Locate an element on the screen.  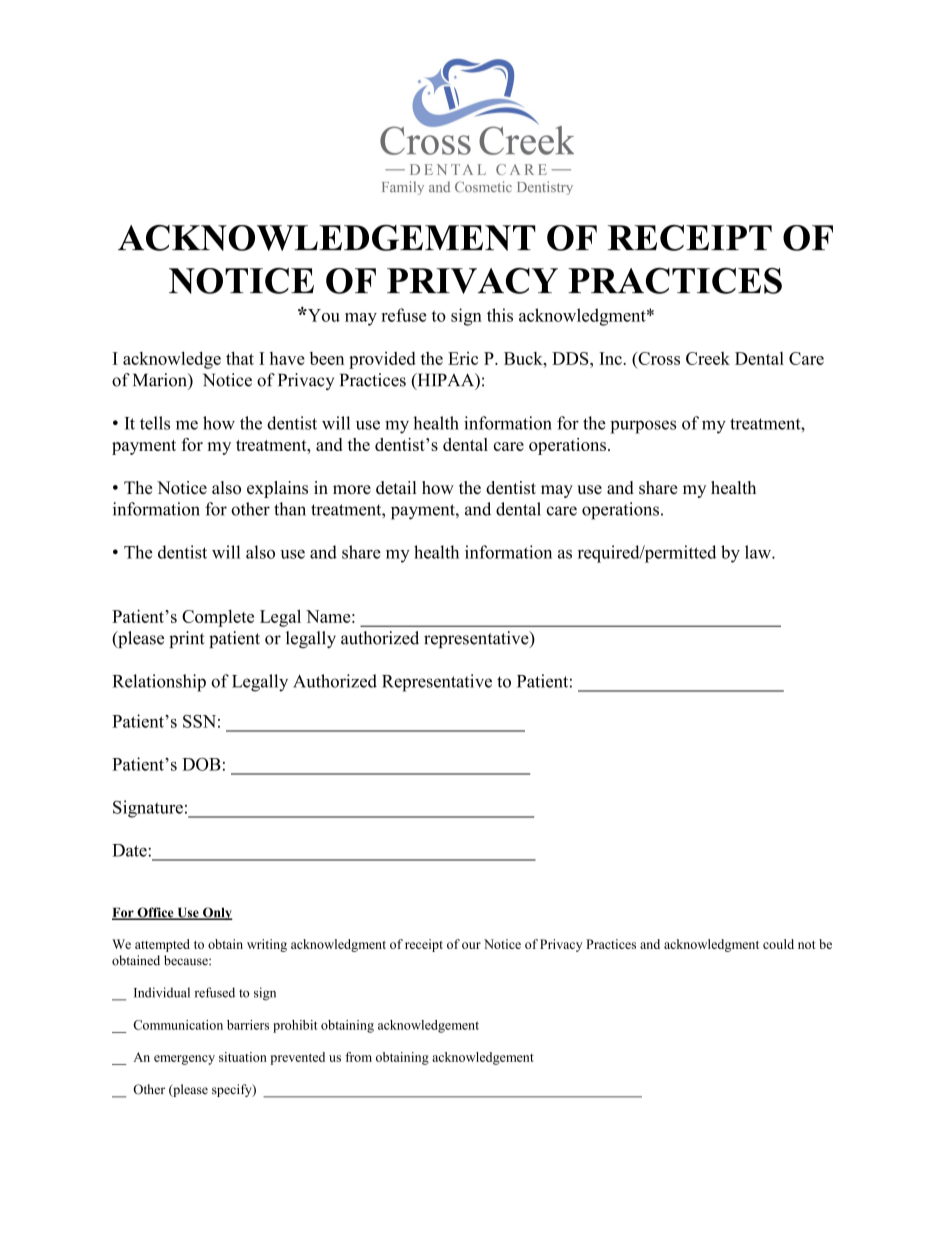
situation is located at coordinates (243, 1057).
